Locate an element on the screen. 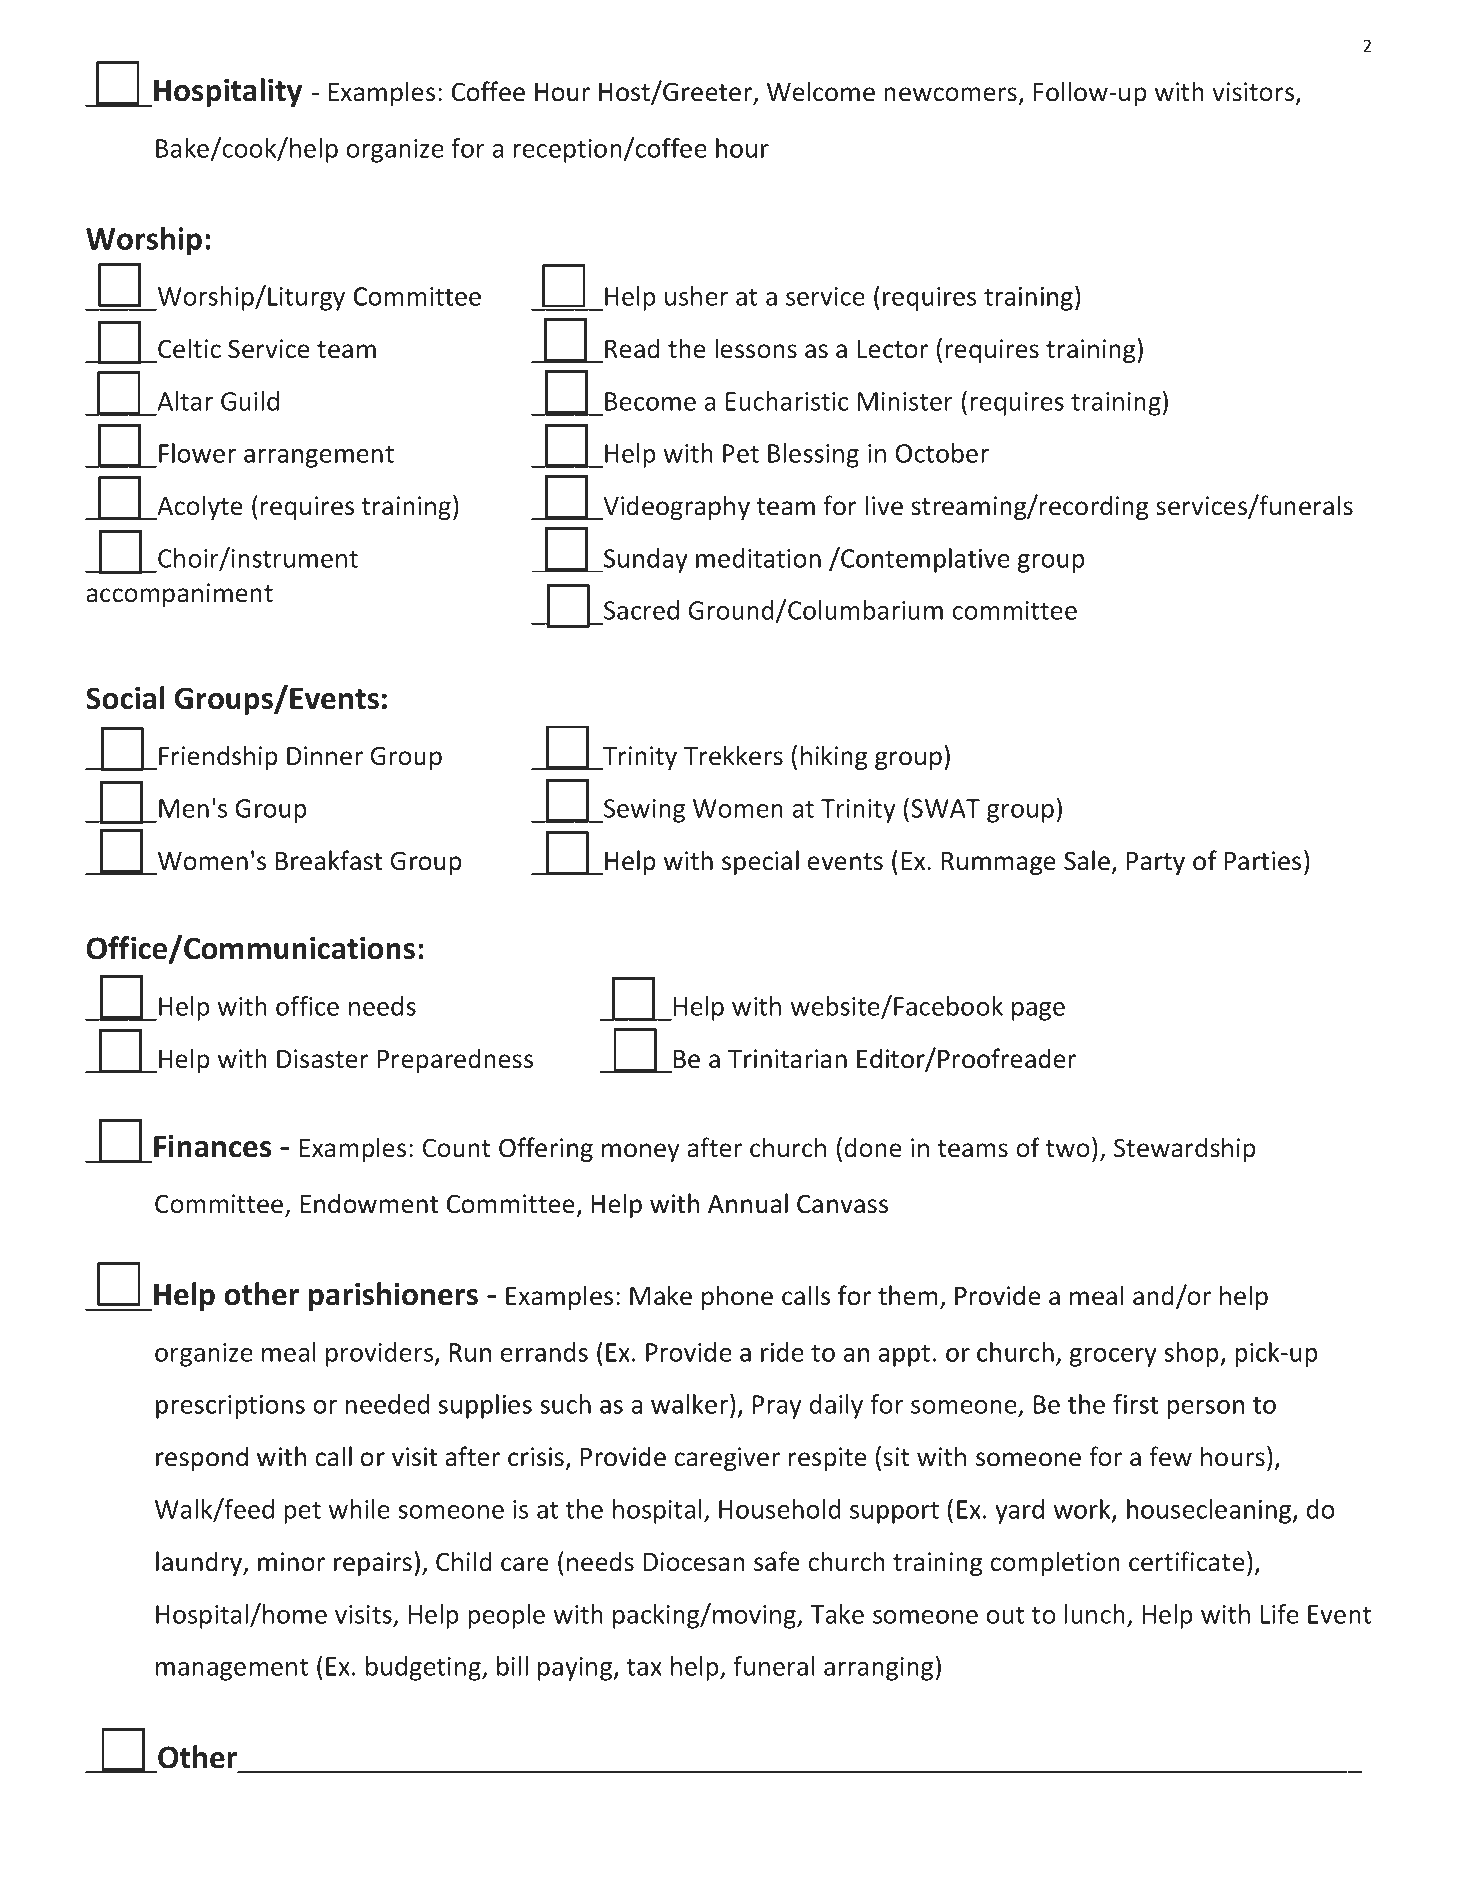 Image resolution: width=1458 pixels, height=1887 pixels. meditation is located at coordinates (758, 558).
